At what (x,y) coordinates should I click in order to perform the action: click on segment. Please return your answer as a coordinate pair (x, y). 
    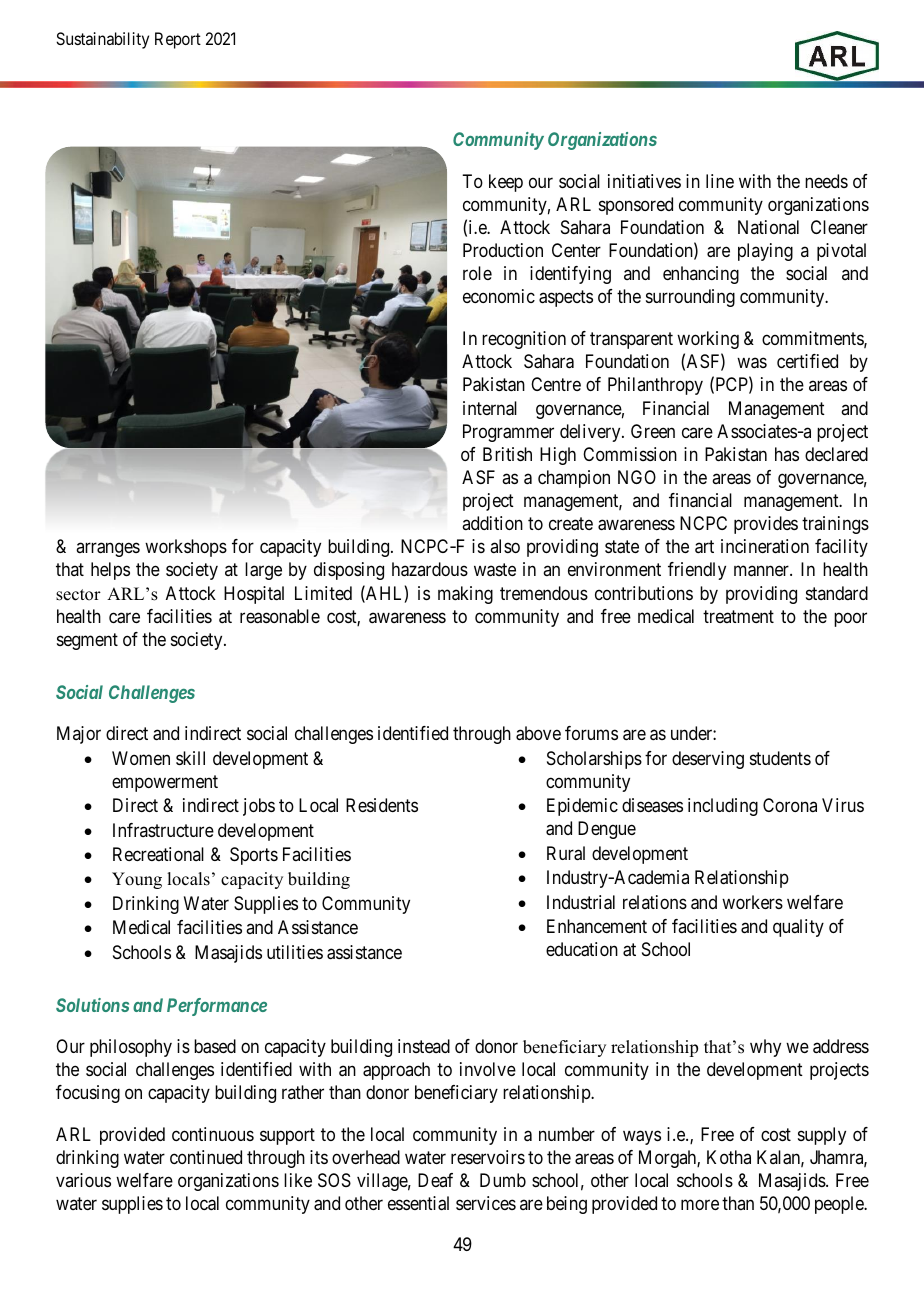
    Looking at the image, I should click on (87, 641).
